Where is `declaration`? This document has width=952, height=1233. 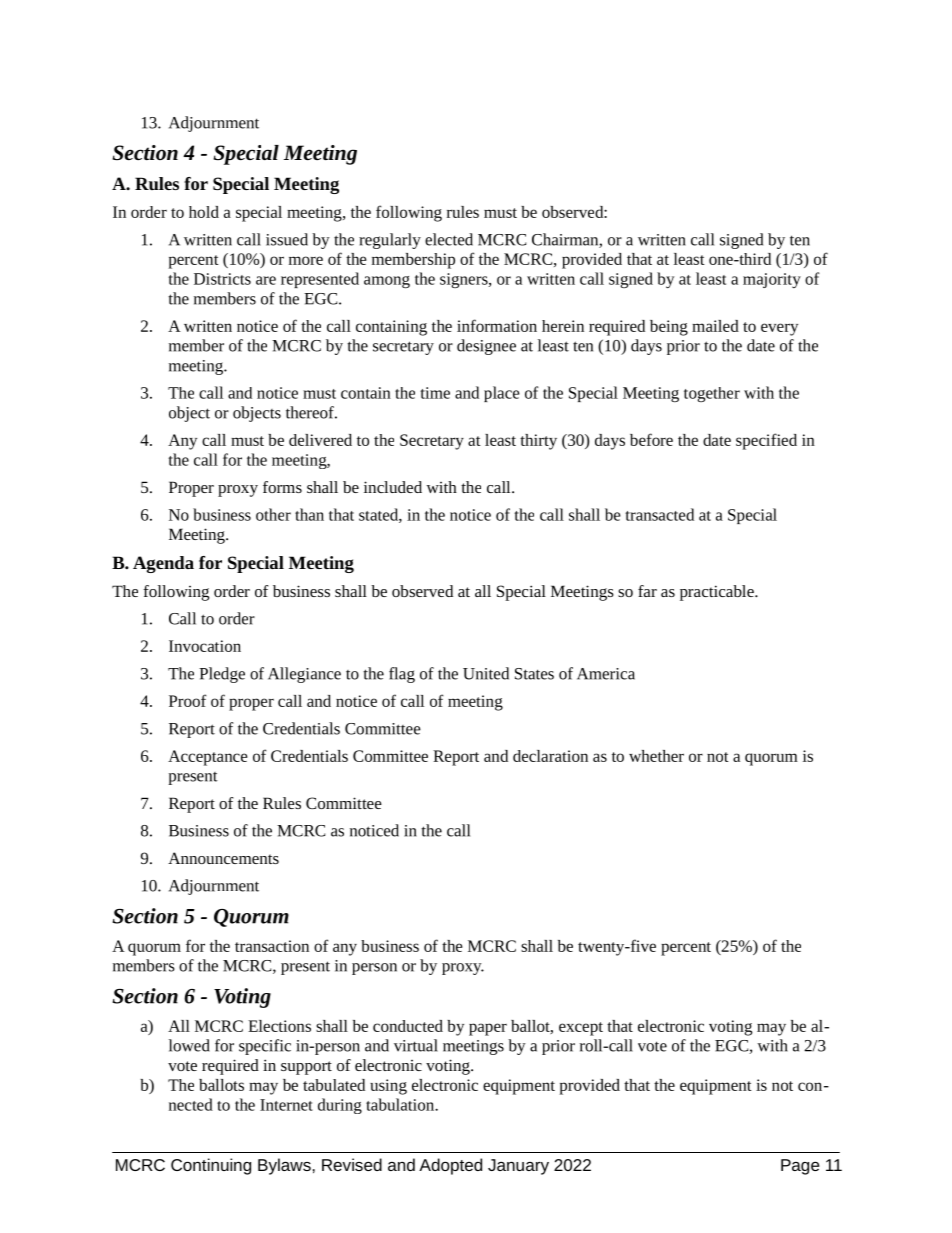 declaration is located at coordinates (550, 756).
